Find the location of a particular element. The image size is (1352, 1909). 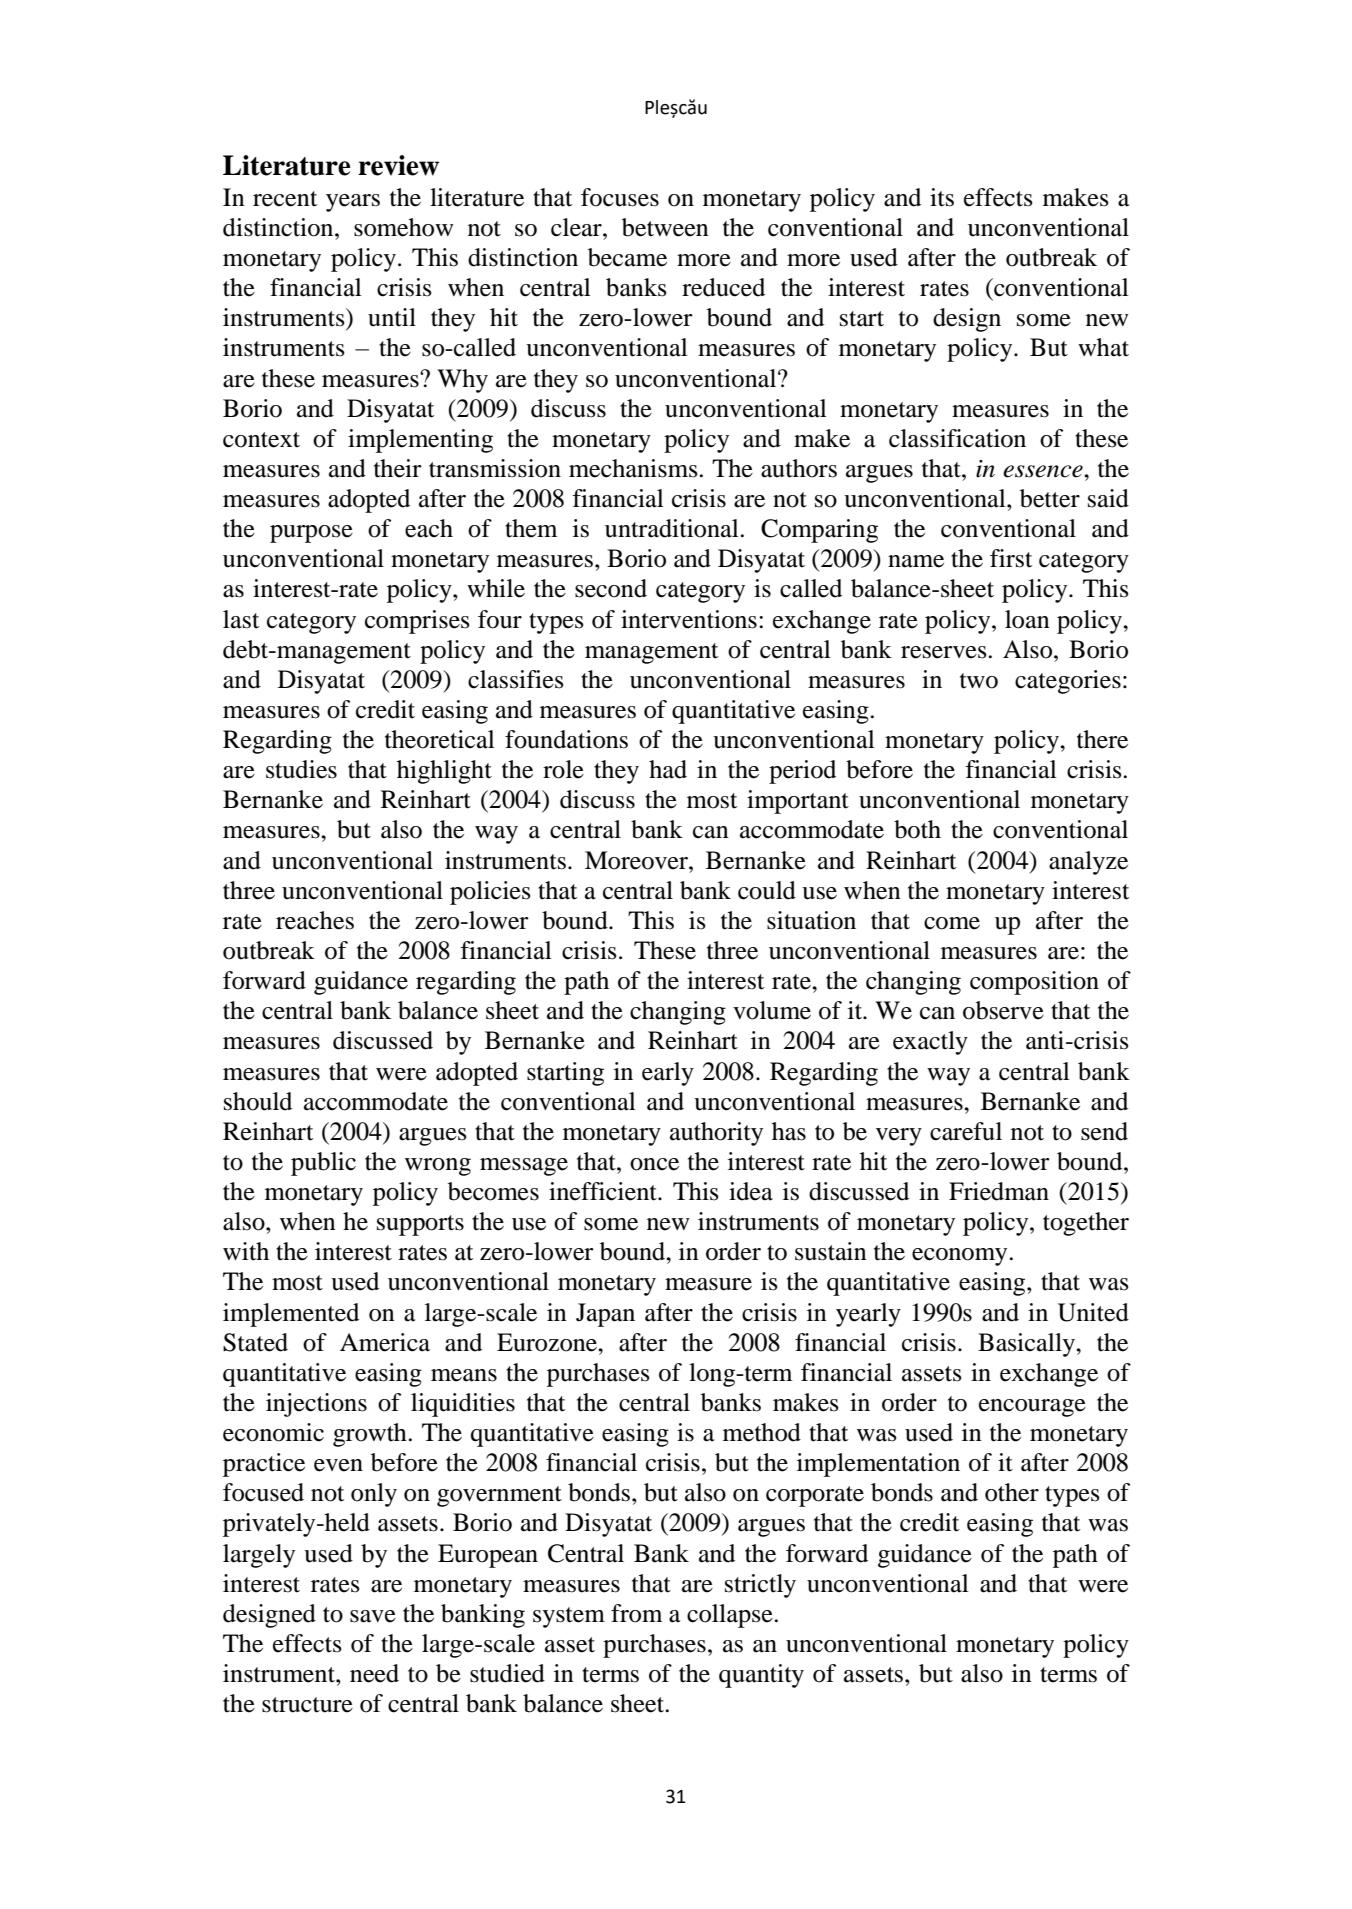

between is located at coordinates (665, 227).
